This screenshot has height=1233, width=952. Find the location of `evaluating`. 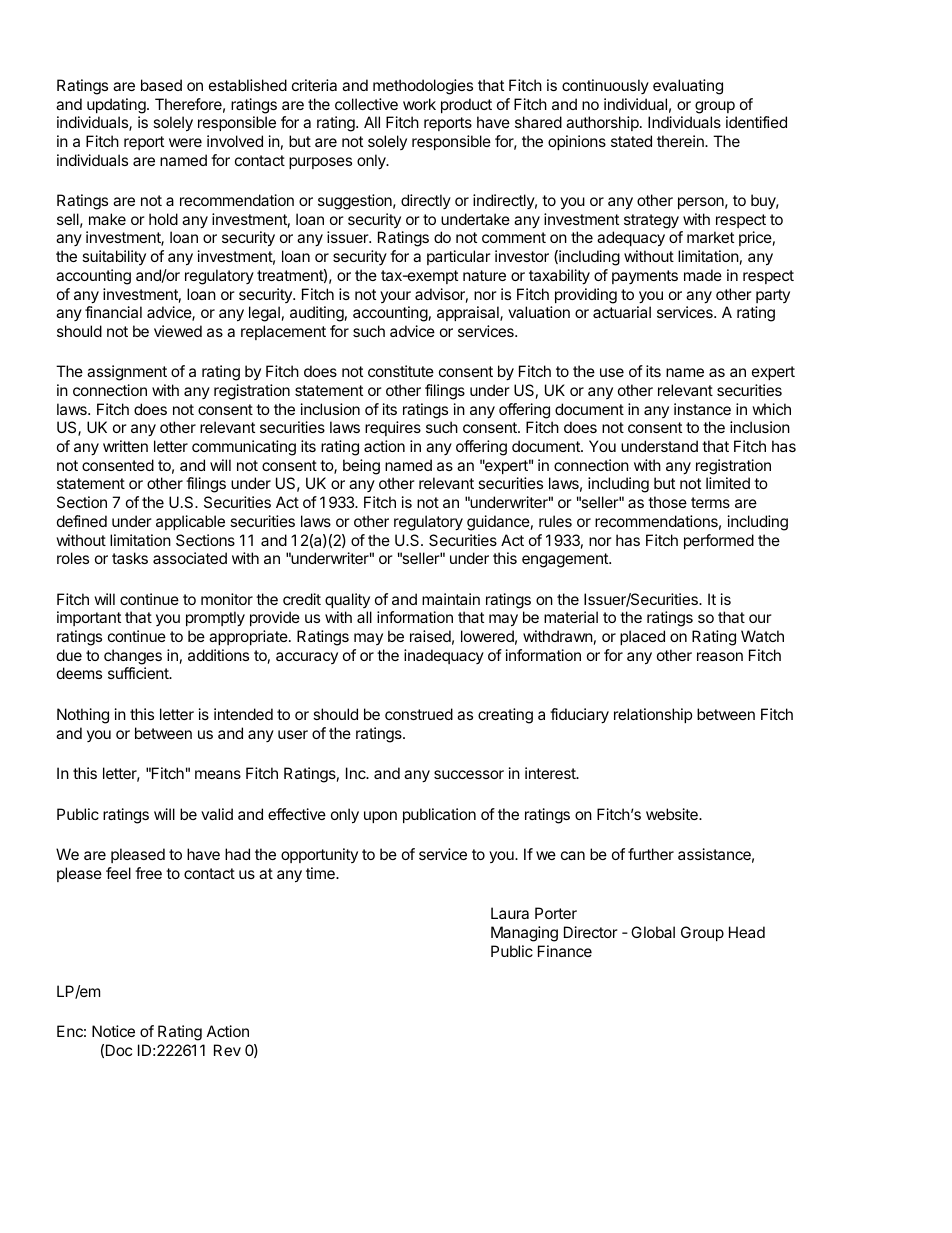

evaluating is located at coordinates (688, 87).
